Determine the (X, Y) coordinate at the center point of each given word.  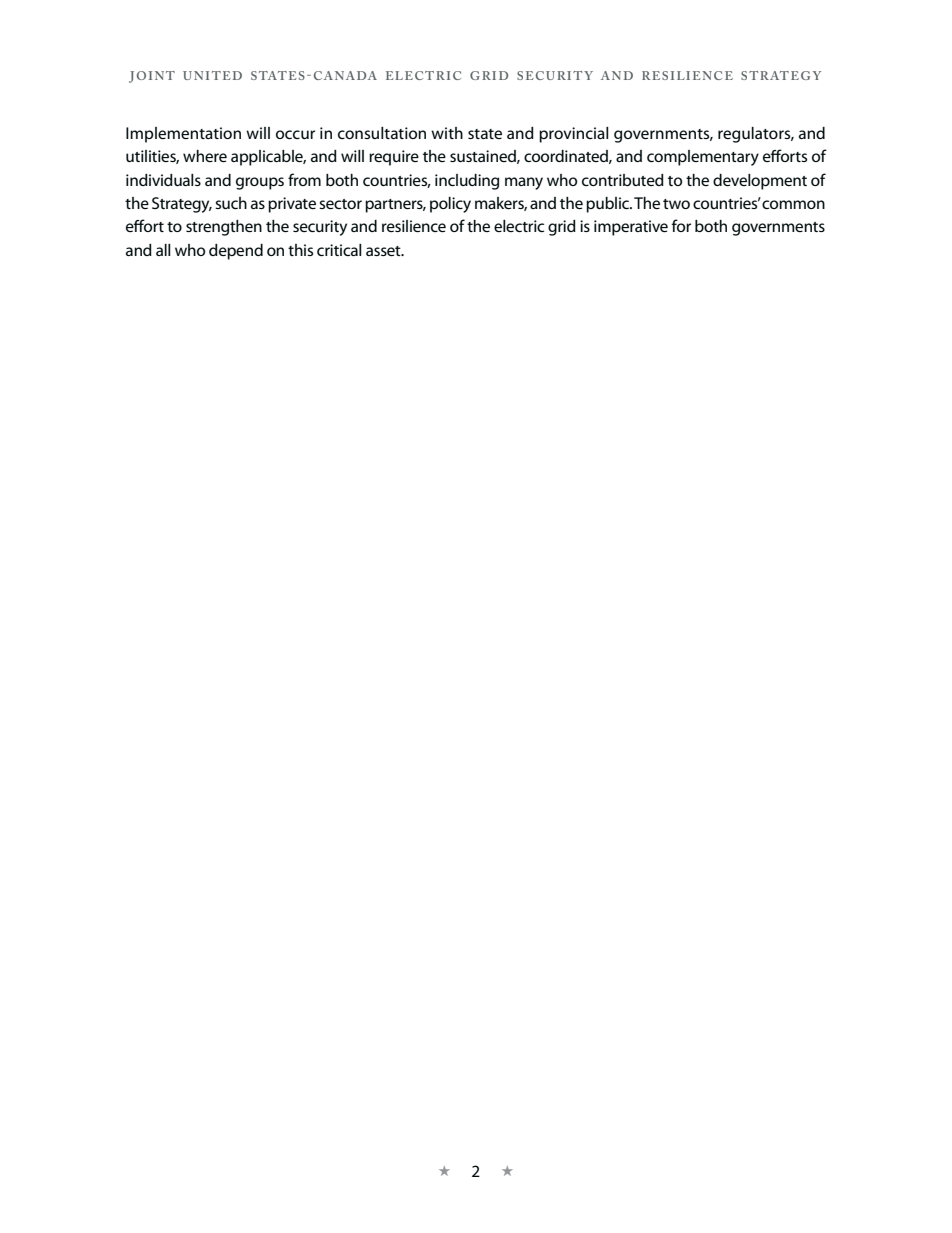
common (793, 204)
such (231, 203)
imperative (631, 228)
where (205, 156)
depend (236, 252)
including (467, 182)
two (676, 204)
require (394, 158)
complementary (703, 158)
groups (260, 183)
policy (450, 205)
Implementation (183, 135)
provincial (574, 135)
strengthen (224, 228)
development (760, 182)
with (447, 133)
